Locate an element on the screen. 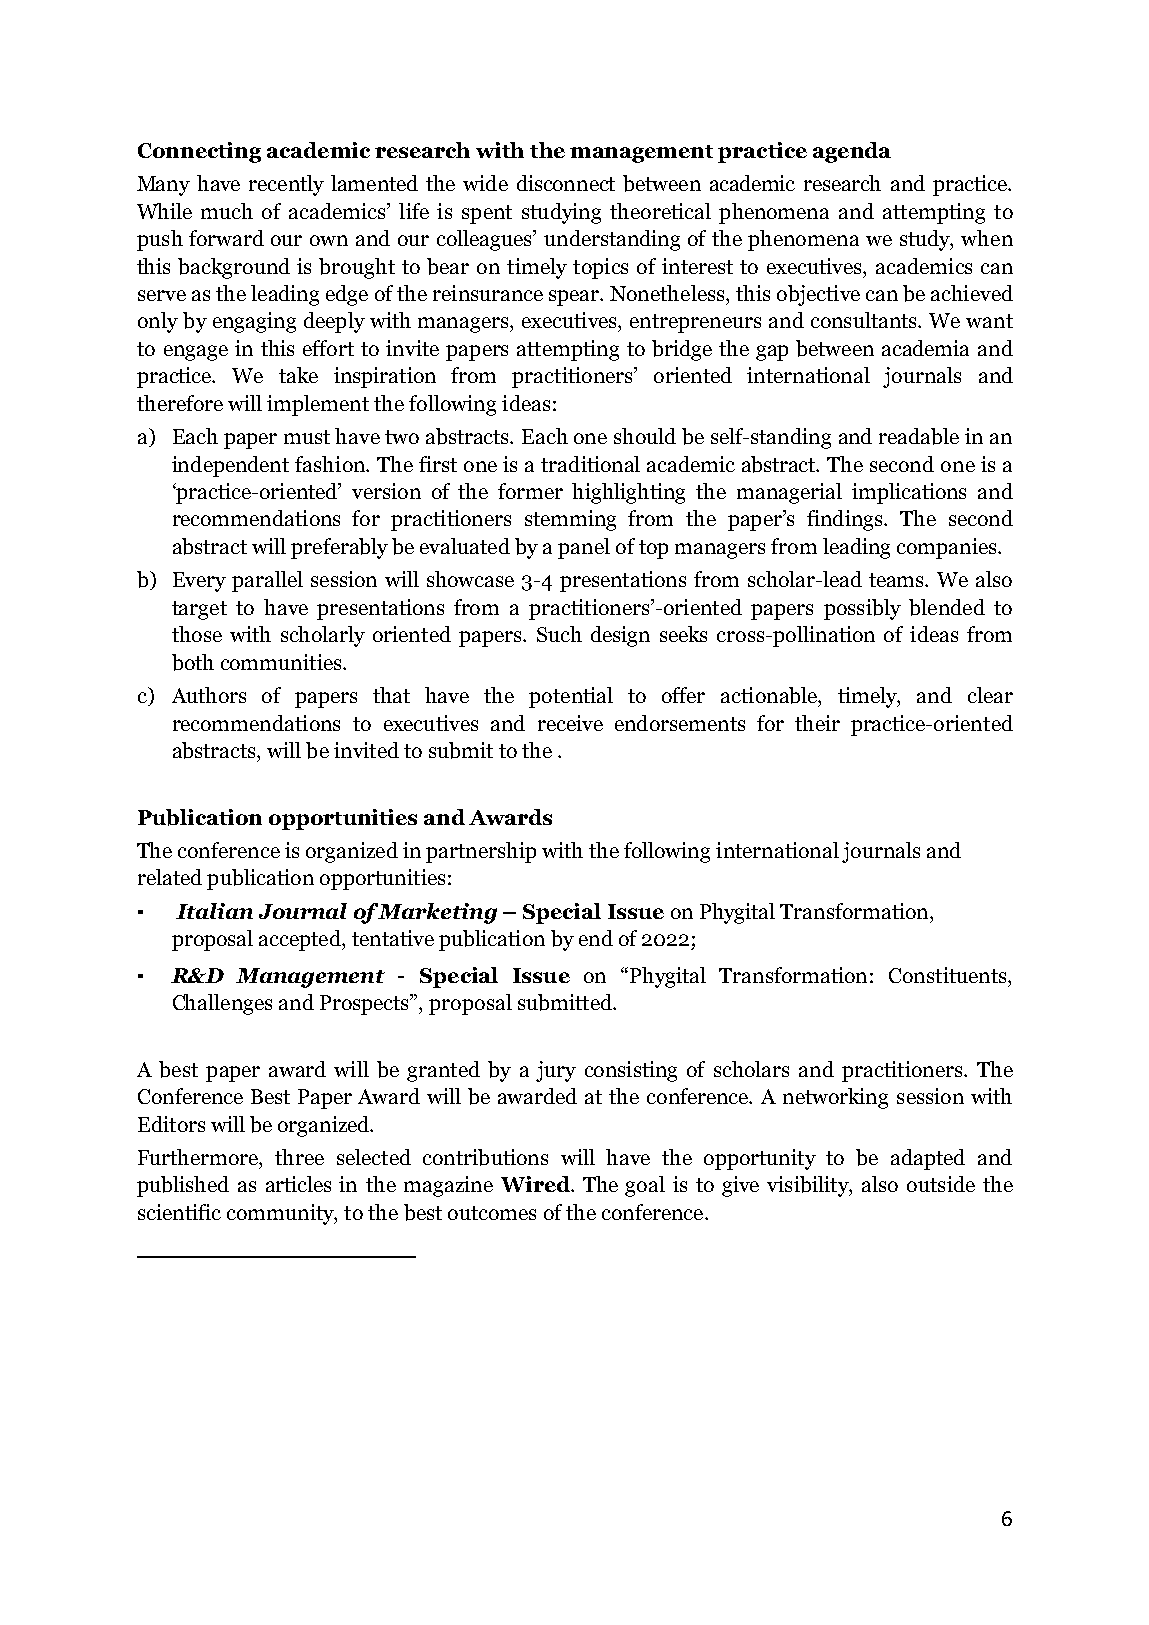  partnership is located at coordinates (481, 852).
